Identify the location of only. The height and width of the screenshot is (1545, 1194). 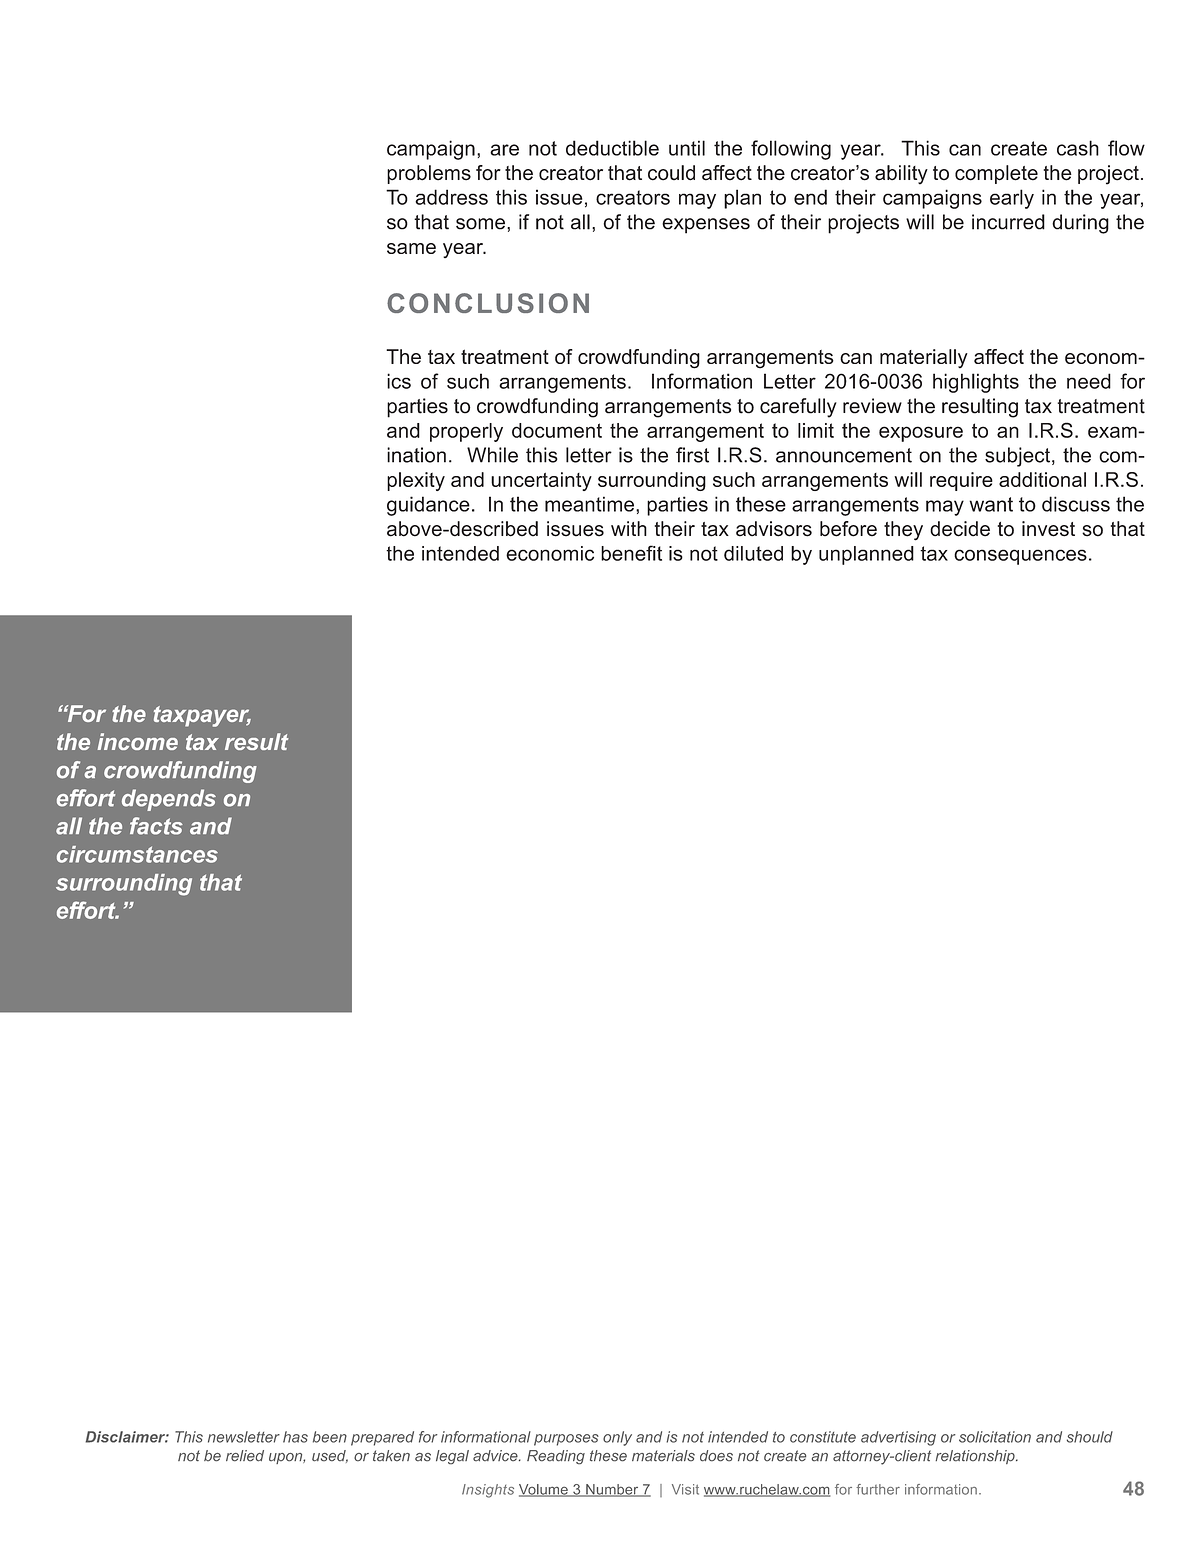
(617, 1438).
